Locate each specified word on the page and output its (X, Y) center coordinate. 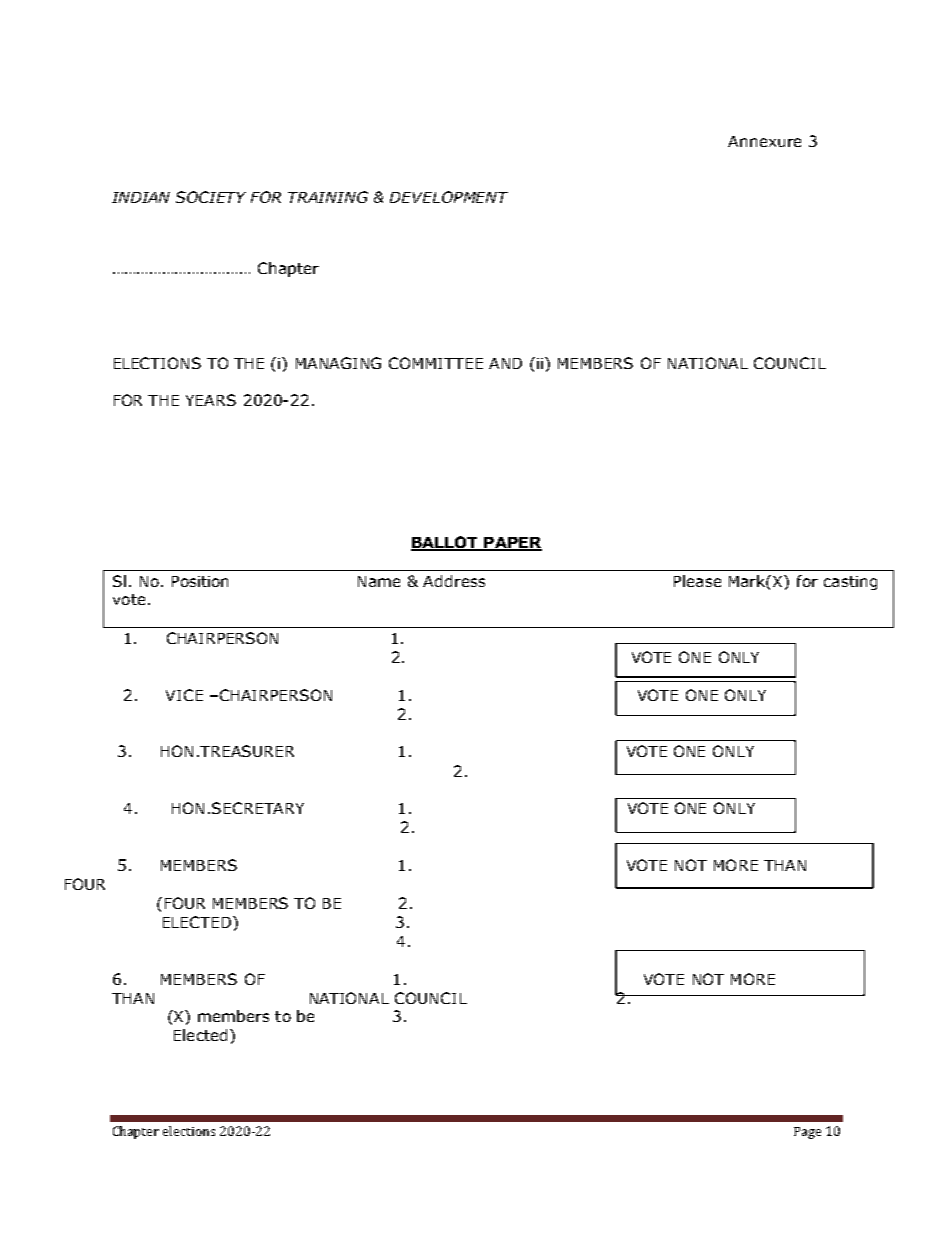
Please (697, 581)
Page (807, 1133)
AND (505, 363)
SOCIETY (211, 197)
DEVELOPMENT (449, 197)
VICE (184, 695)
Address (454, 581)
